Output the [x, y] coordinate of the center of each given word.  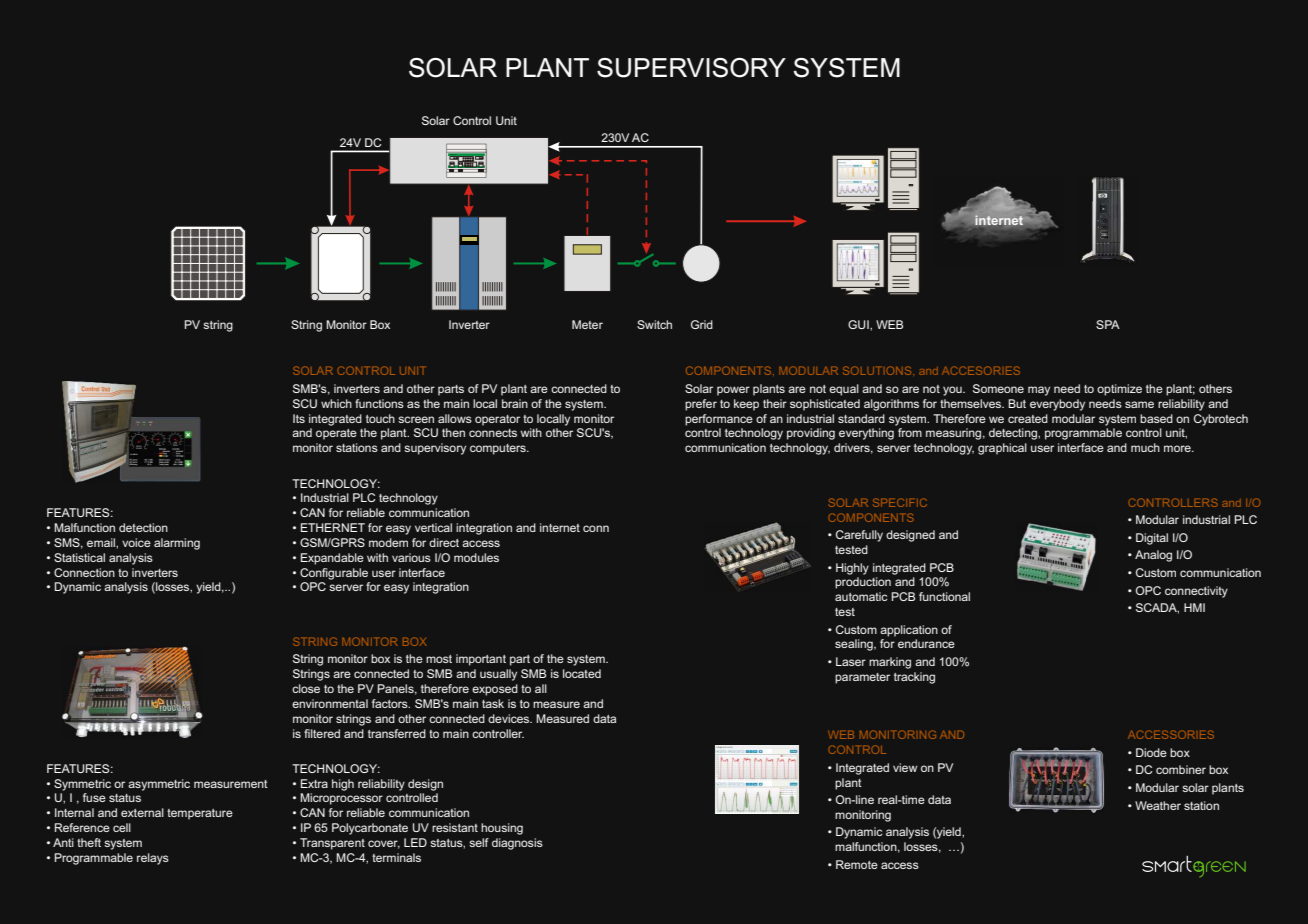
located [582, 673]
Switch [654, 324]
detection [143, 527]
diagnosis [517, 844]
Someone [998, 388]
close [306, 688]
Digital [1152, 539]
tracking [914, 678]
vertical [433, 527]
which [336, 403]
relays [153, 859]
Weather [1158, 805]
